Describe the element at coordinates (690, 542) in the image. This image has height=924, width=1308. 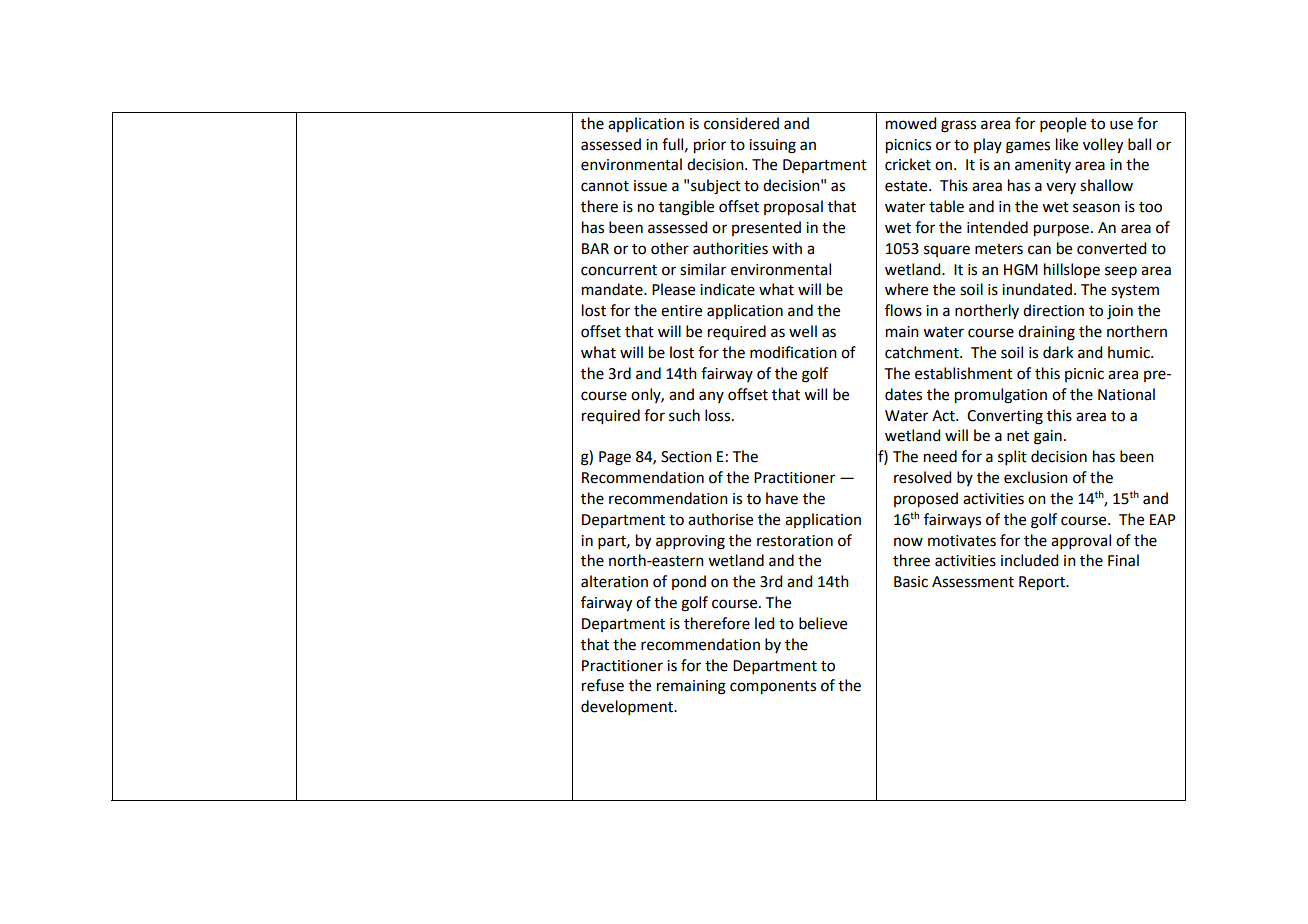
I see `approving` at that location.
